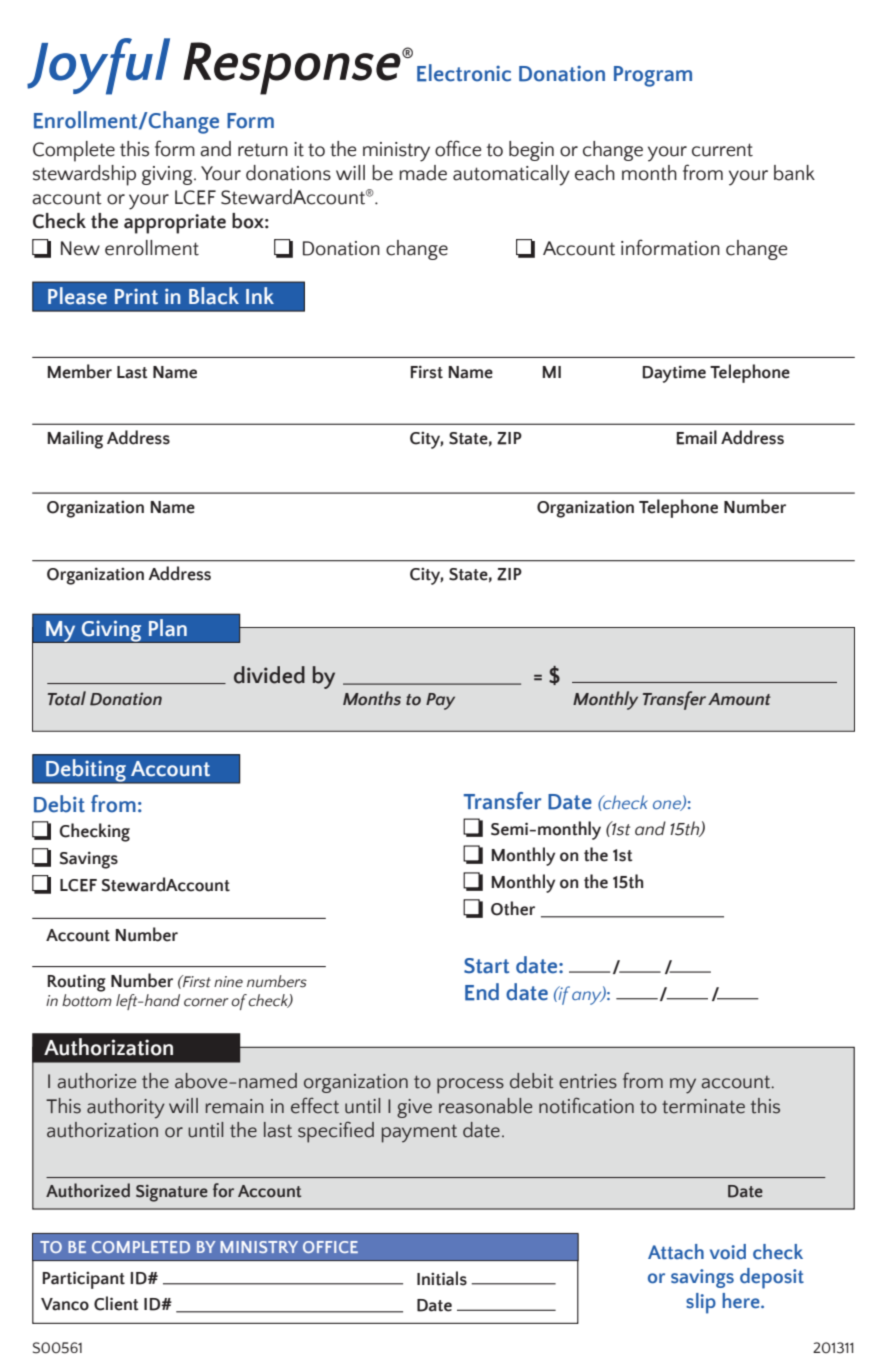 This document has height=1372, width=887. I want to click on Ink, so click(260, 295).
